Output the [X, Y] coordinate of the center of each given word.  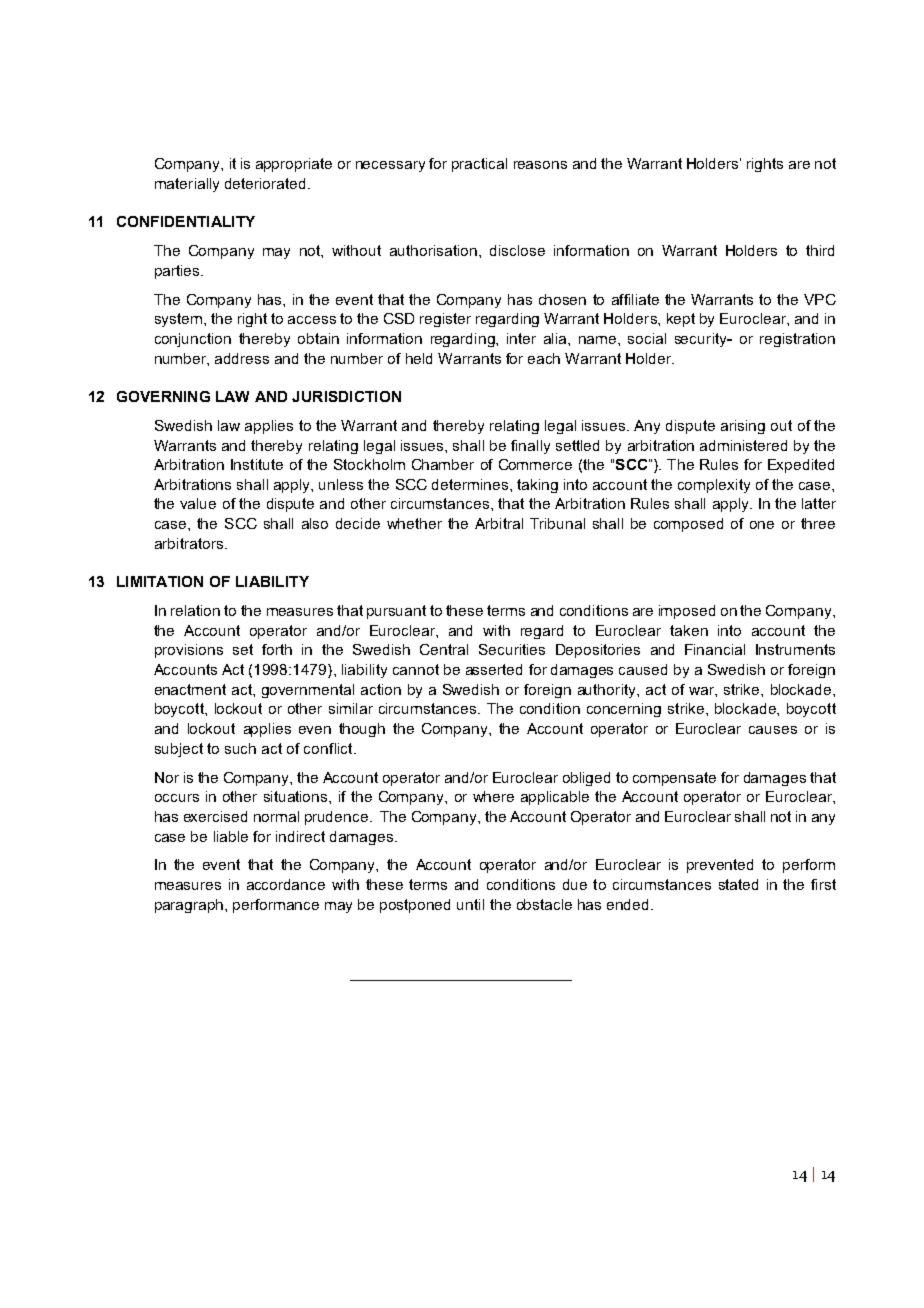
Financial [715, 649]
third [820, 250]
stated [738, 884]
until [470, 904]
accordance [286, 884]
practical [479, 165]
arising [743, 427]
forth [277, 649]
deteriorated [267, 183]
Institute [257, 464]
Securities [512, 649]
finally [530, 447]
